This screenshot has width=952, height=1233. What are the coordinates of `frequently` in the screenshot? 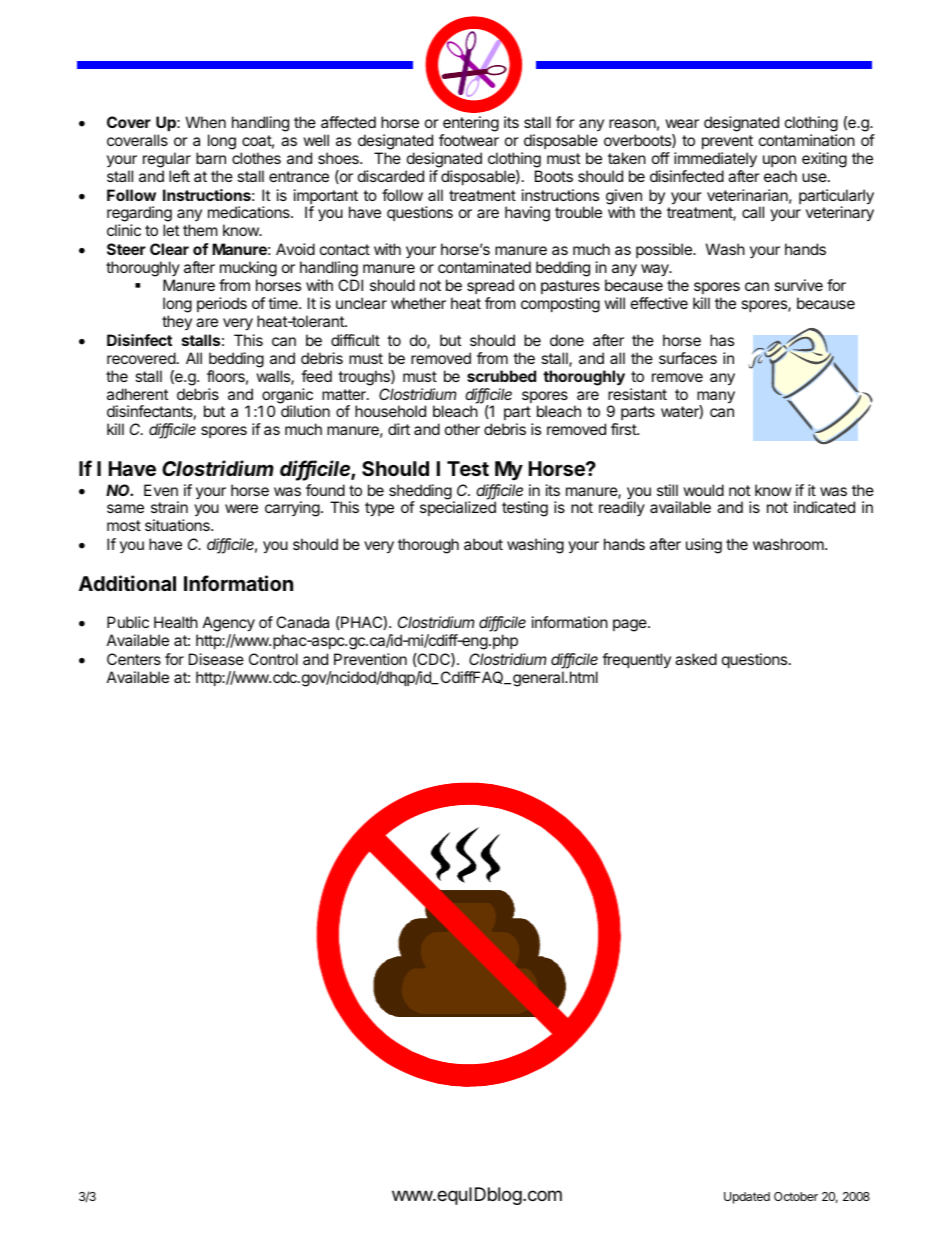 It's located at (636, 660).
